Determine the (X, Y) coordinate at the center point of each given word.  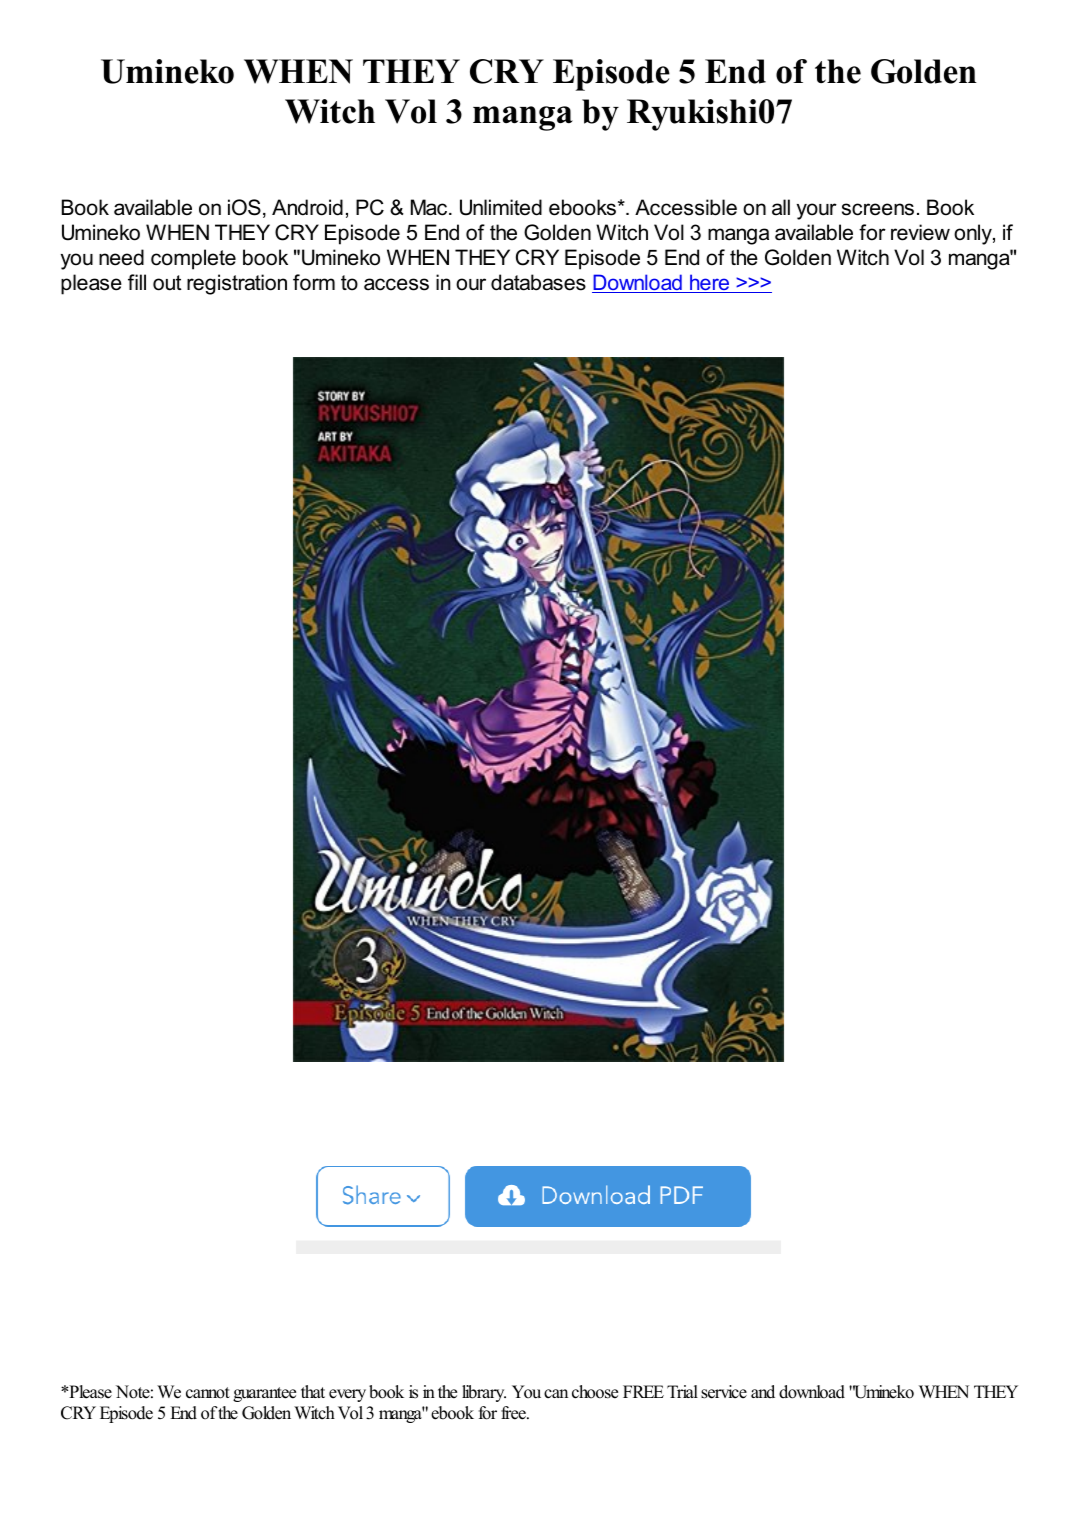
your (817, 211)
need (121, 257)
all (781, 207)
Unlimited (501, 207)
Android (307, 207)
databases (538, 282)
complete (193, 259)
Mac (430, 207)
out (167, 283)
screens (878, 209)
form (314, 282)
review (920, 232)
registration (237, 284)
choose (595, 1392)
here (710, 283)
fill (137, 282)
